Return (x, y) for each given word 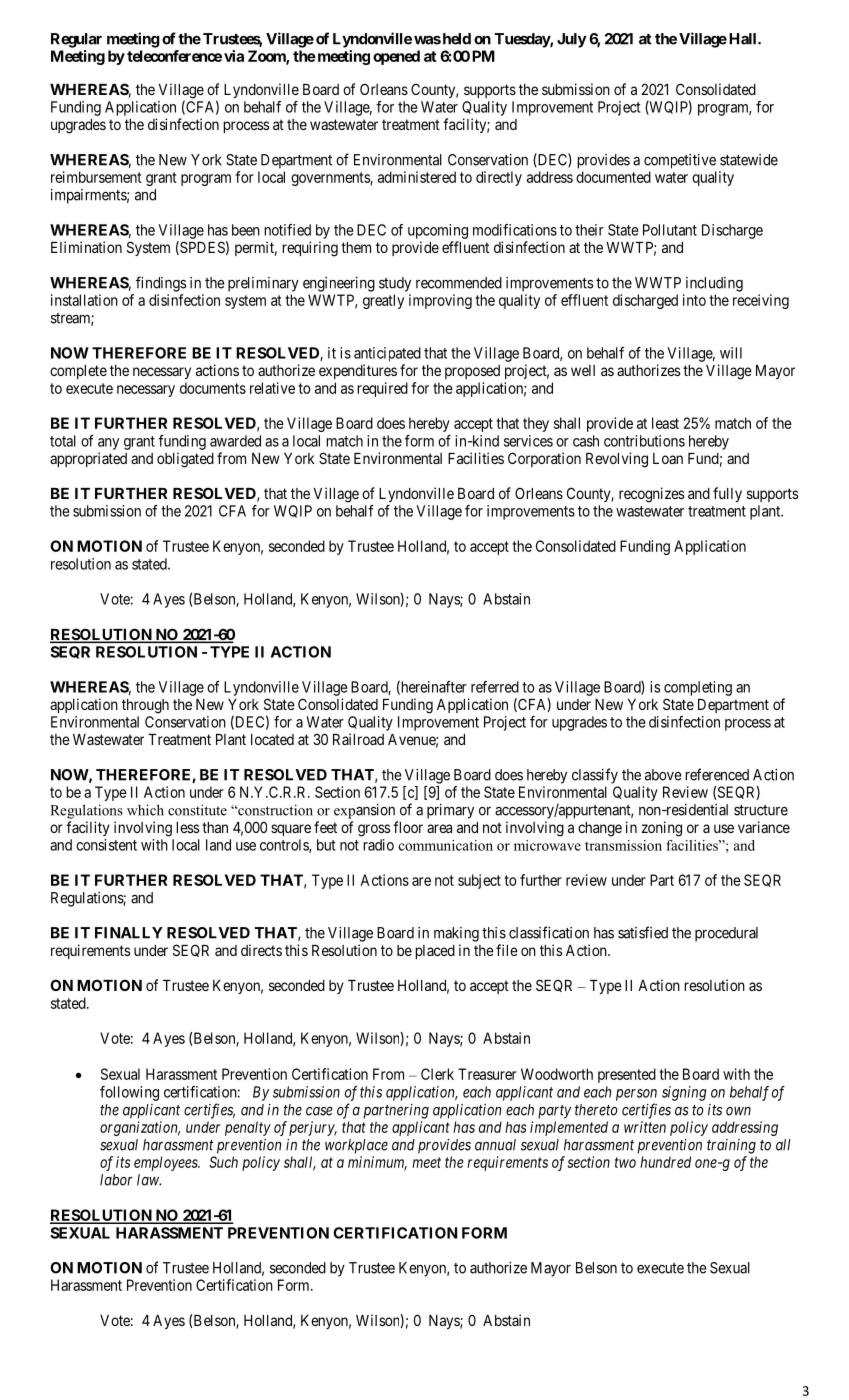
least (665, 423)
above (663, 775)
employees (167, 1163)
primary (450, 811)
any (108, 444)
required (382, 389)
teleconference (174, 56)
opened (396, 57)
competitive (680, 161)
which (145, 810)
